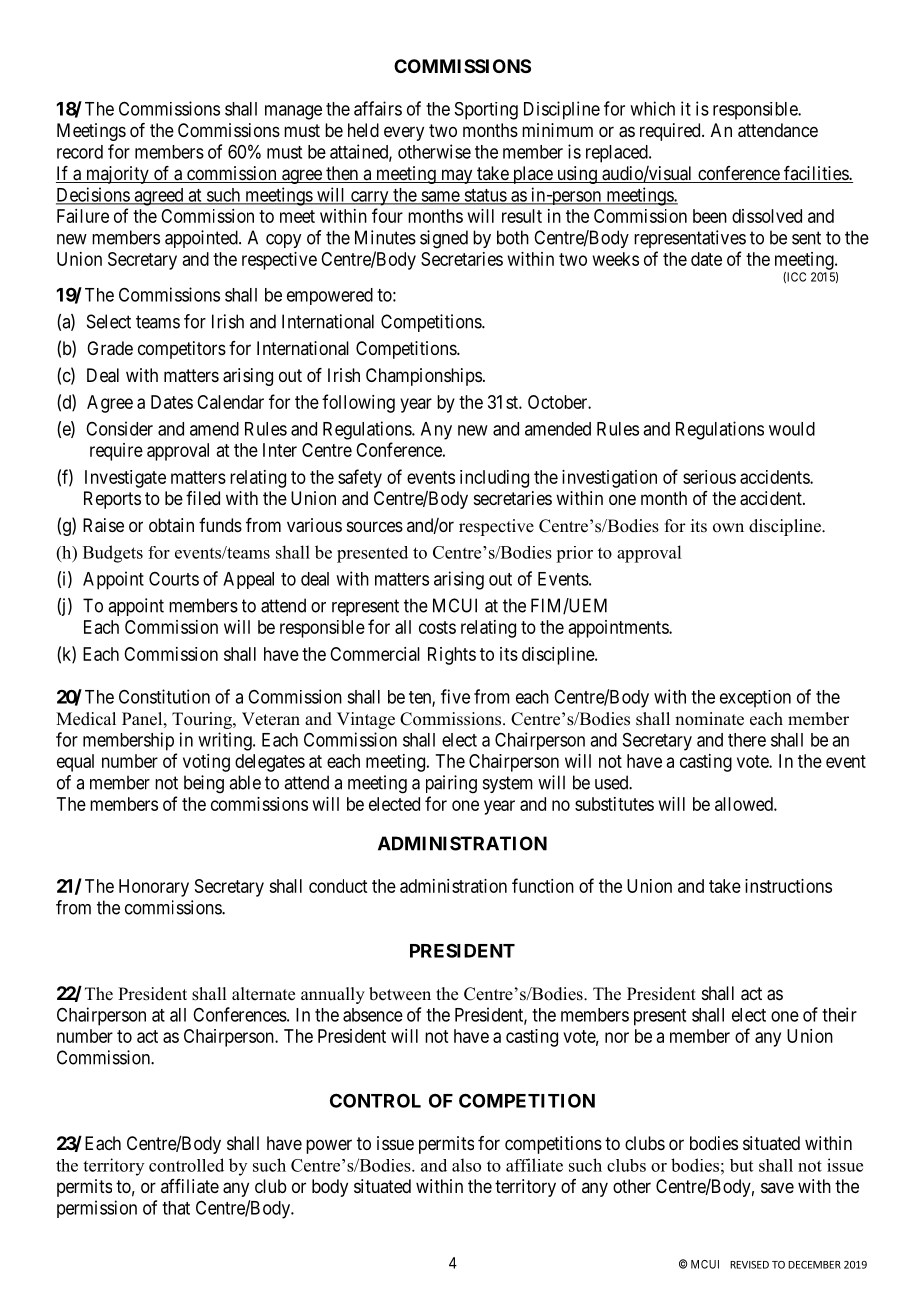 Image resolution: width=924 pixels, height=1308 pixels. I want to click on majority, so click(117, 175).
